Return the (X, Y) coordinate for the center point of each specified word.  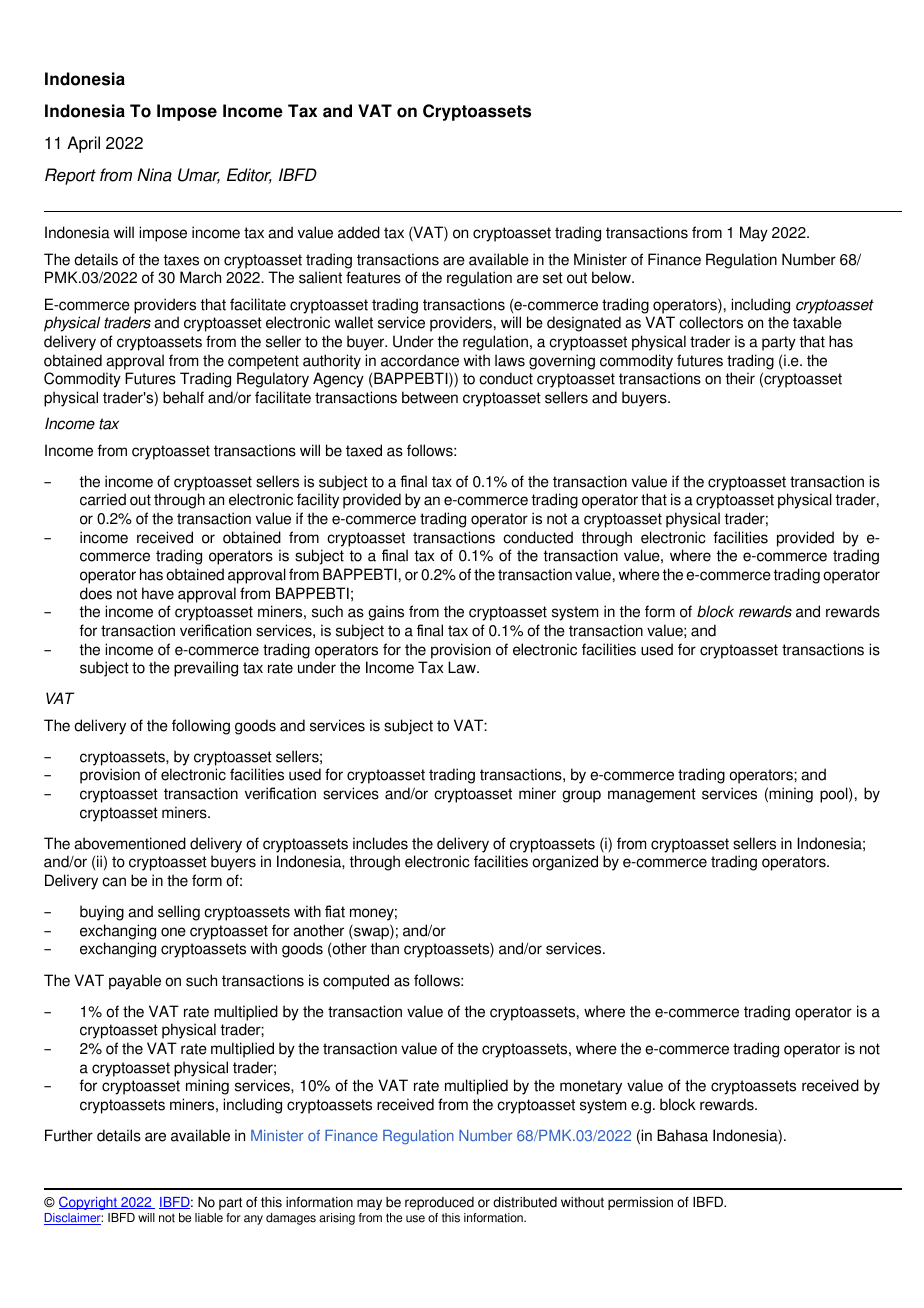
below (613, 277)
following (201, 727)
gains (386, 613)
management (652, 795)
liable (209, 1218)
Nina (154, 175)
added (359, 232)
